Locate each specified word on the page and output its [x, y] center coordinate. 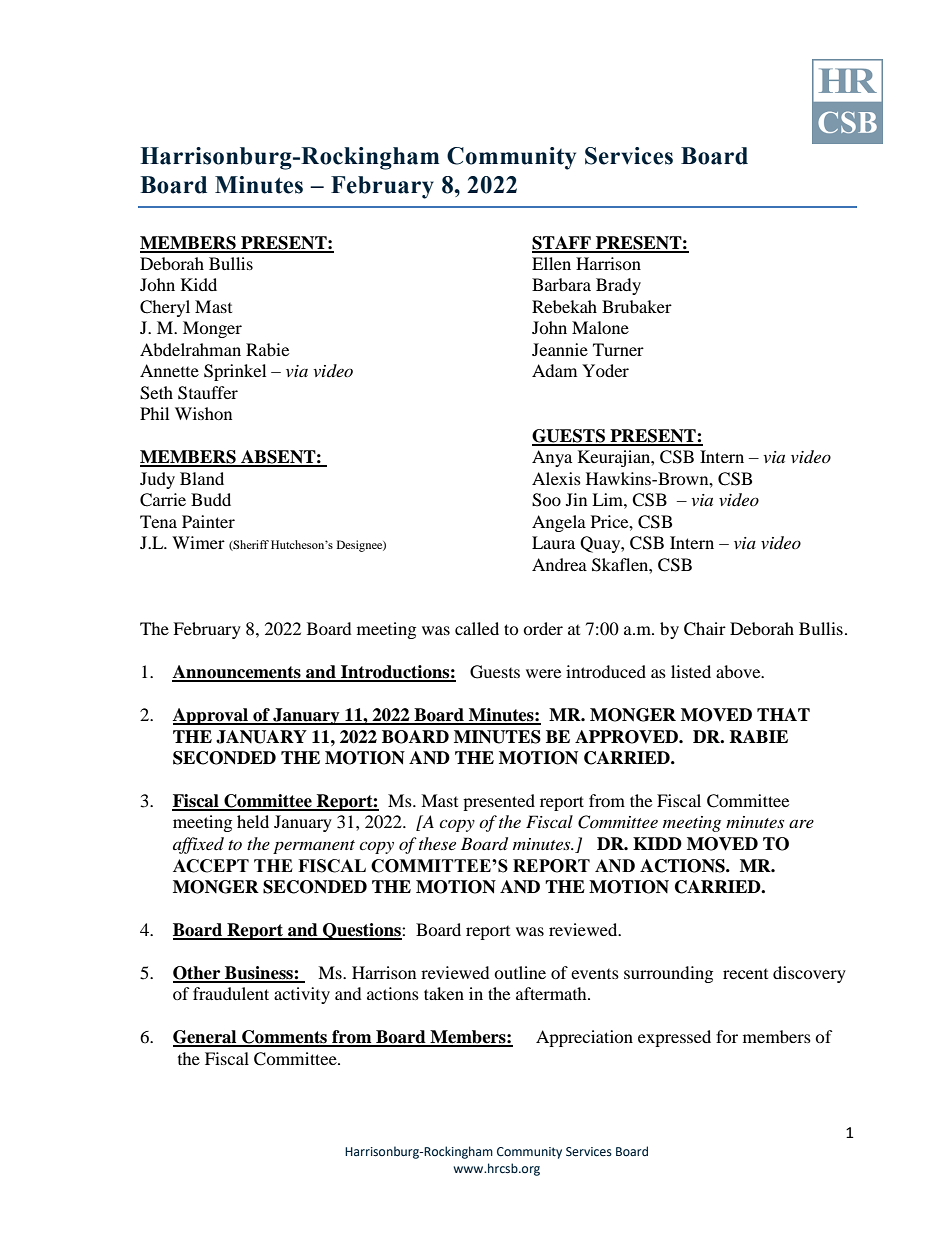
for [727, 1036]
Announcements [237, 673]
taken [444, 993]
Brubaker [637, 306]
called [477, 628]
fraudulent [231, 993]
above [739, 671]
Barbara [561, 284]
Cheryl [165, 308]
